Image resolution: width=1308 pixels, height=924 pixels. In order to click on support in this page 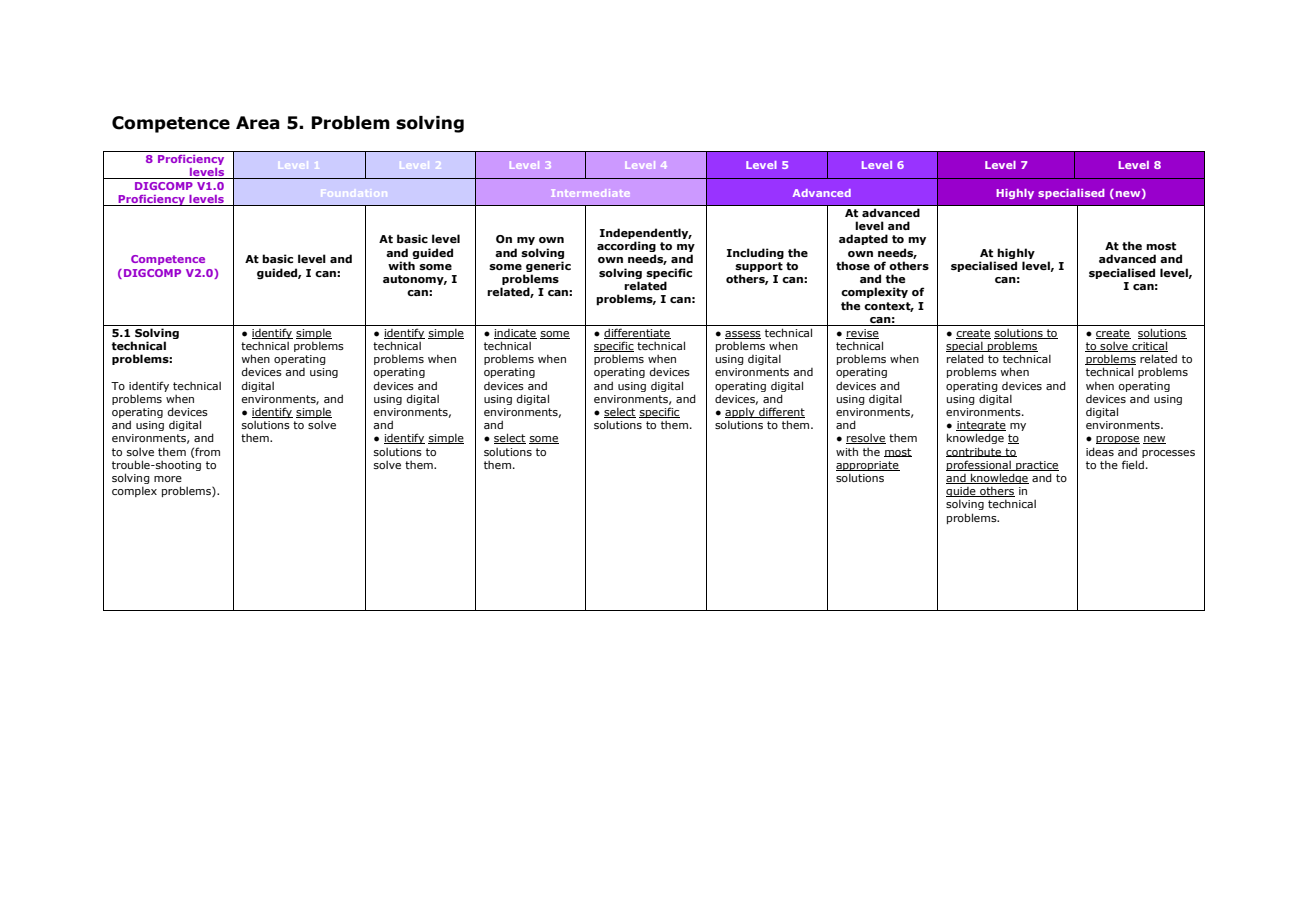, I will do `click(759, 268)`.
